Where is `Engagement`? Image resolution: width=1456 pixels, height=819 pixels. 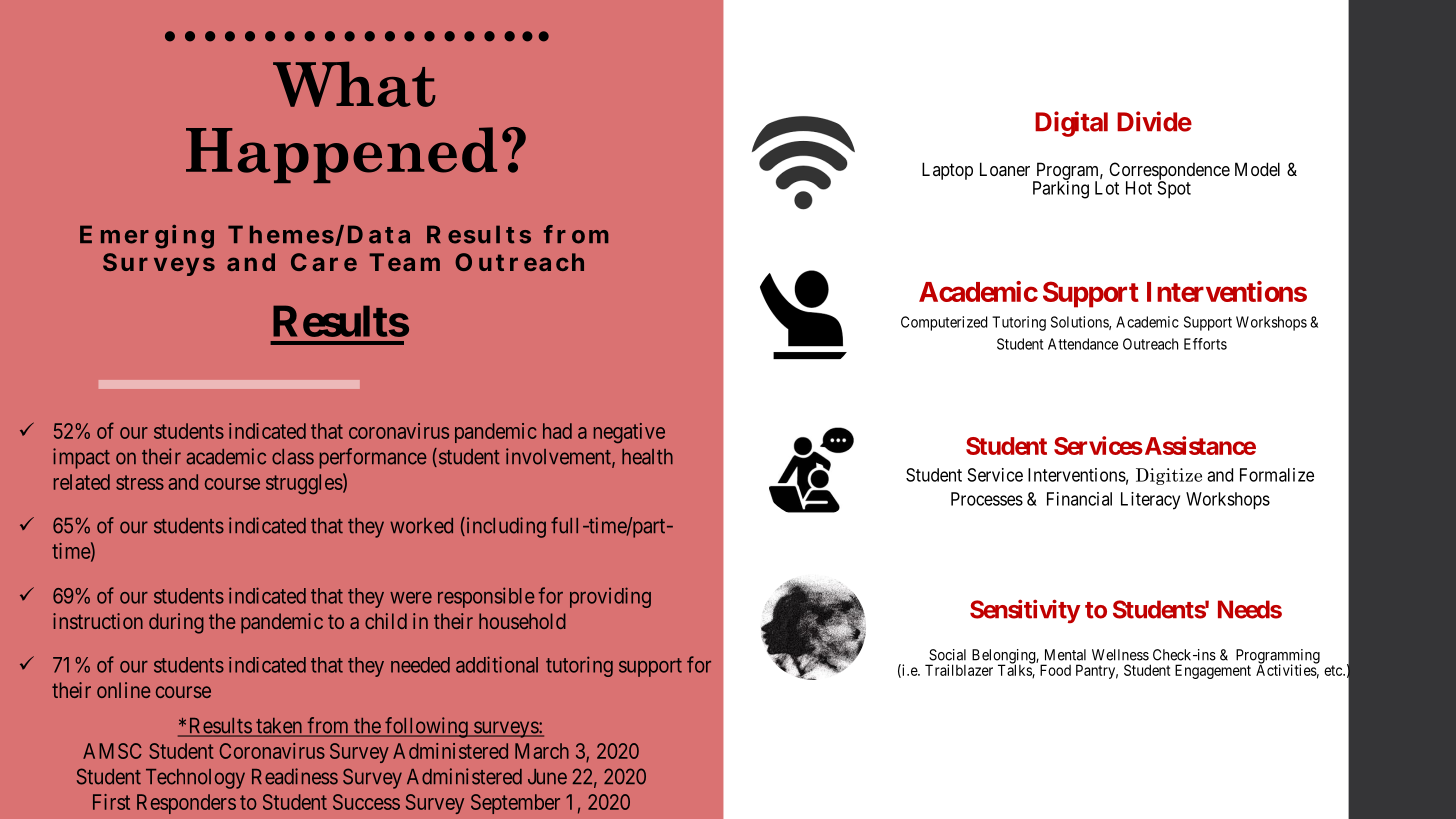 Engagement is located at coordinates (1213, 671).
